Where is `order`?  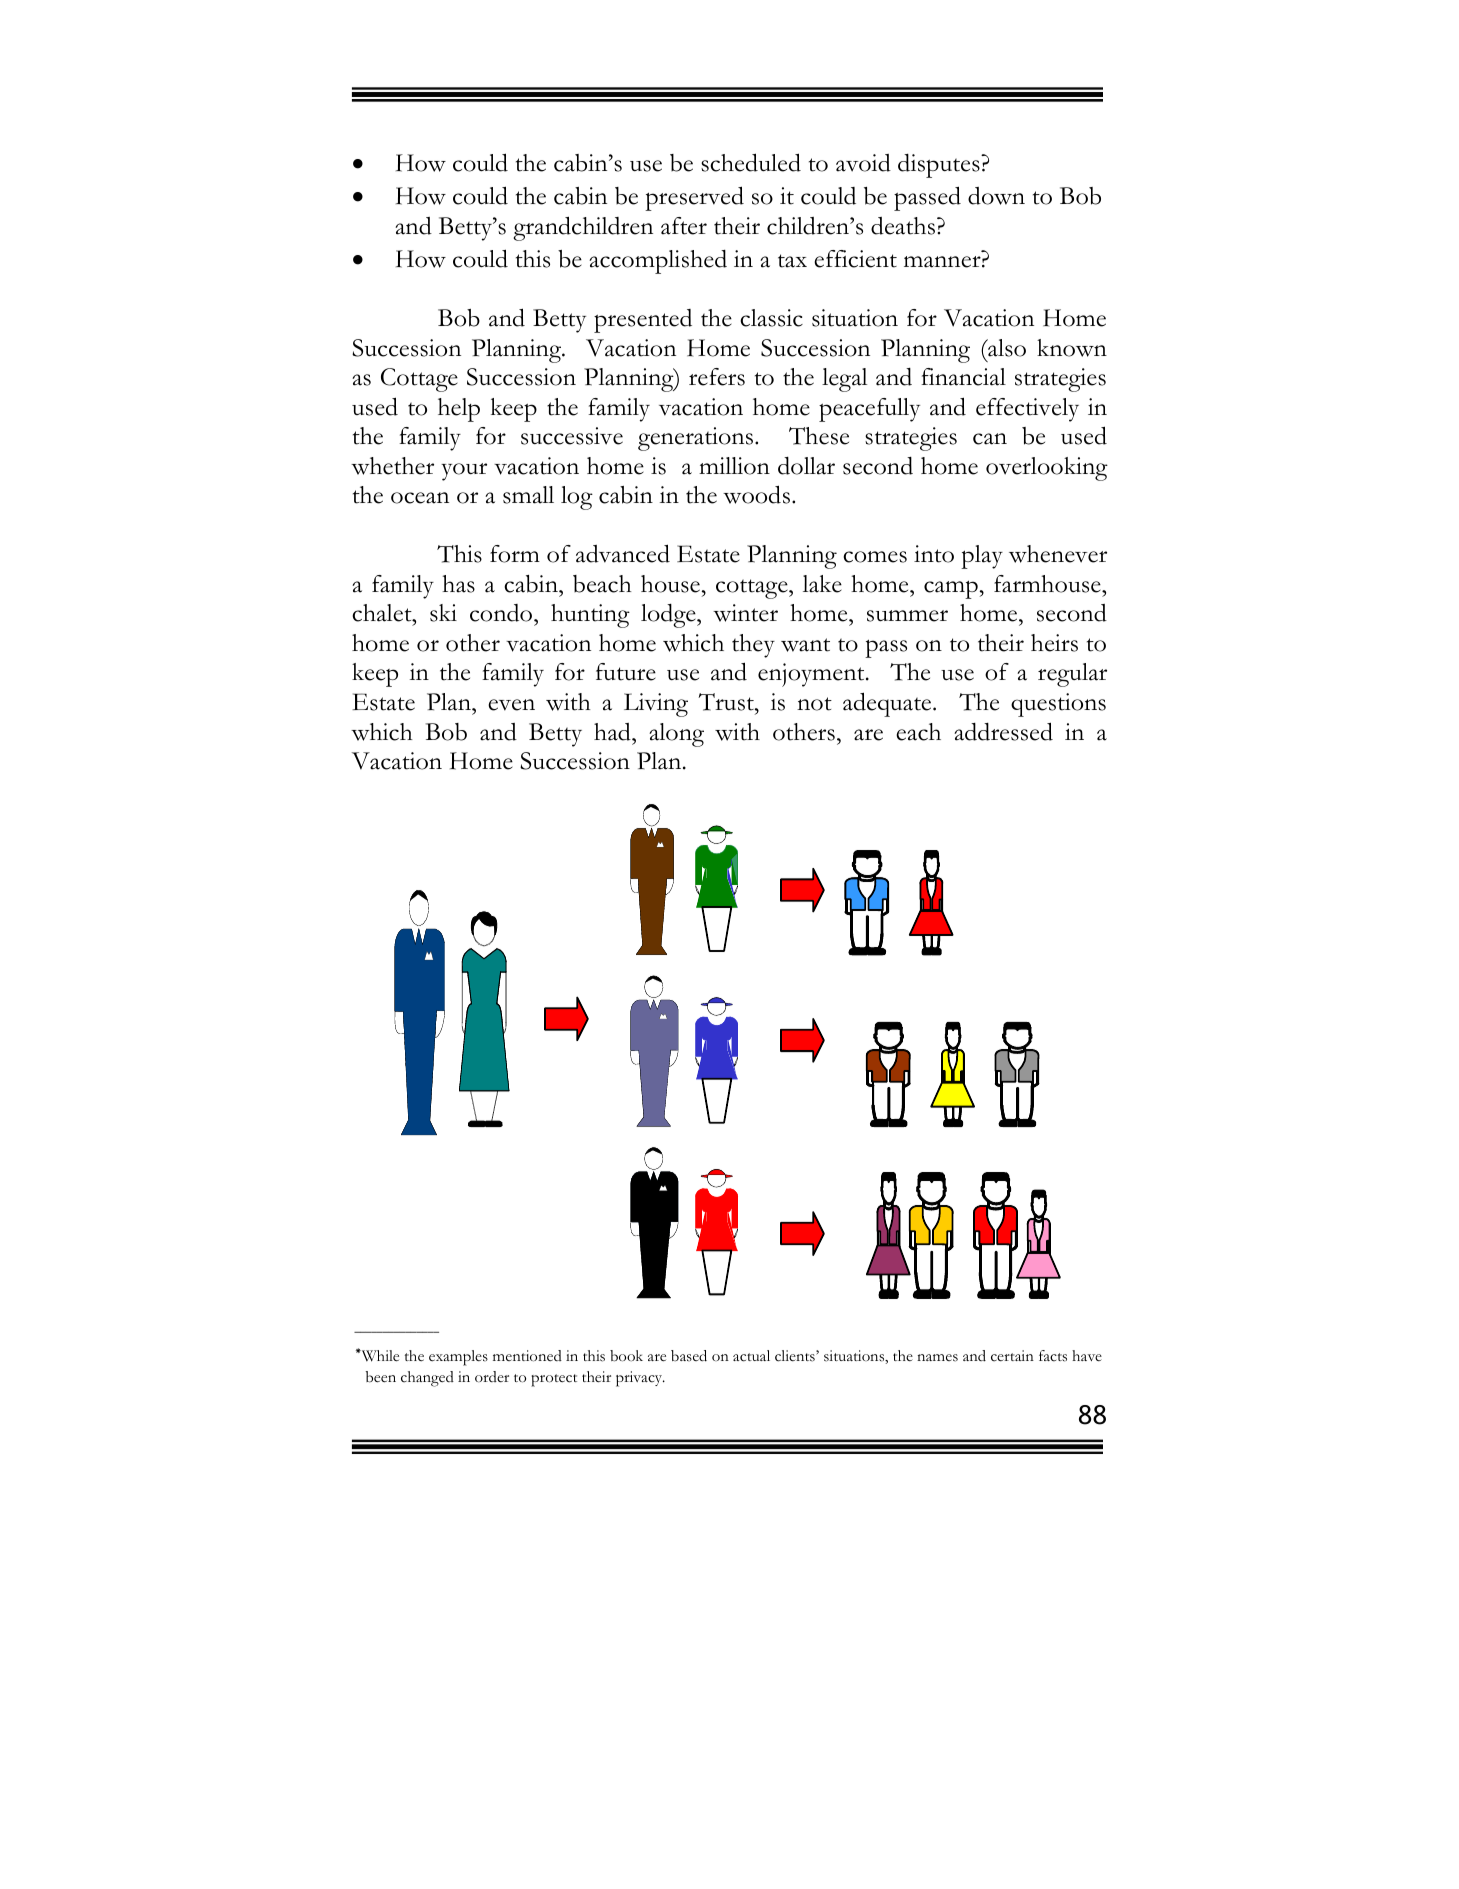 order is located at coordinates (492, 1376).
